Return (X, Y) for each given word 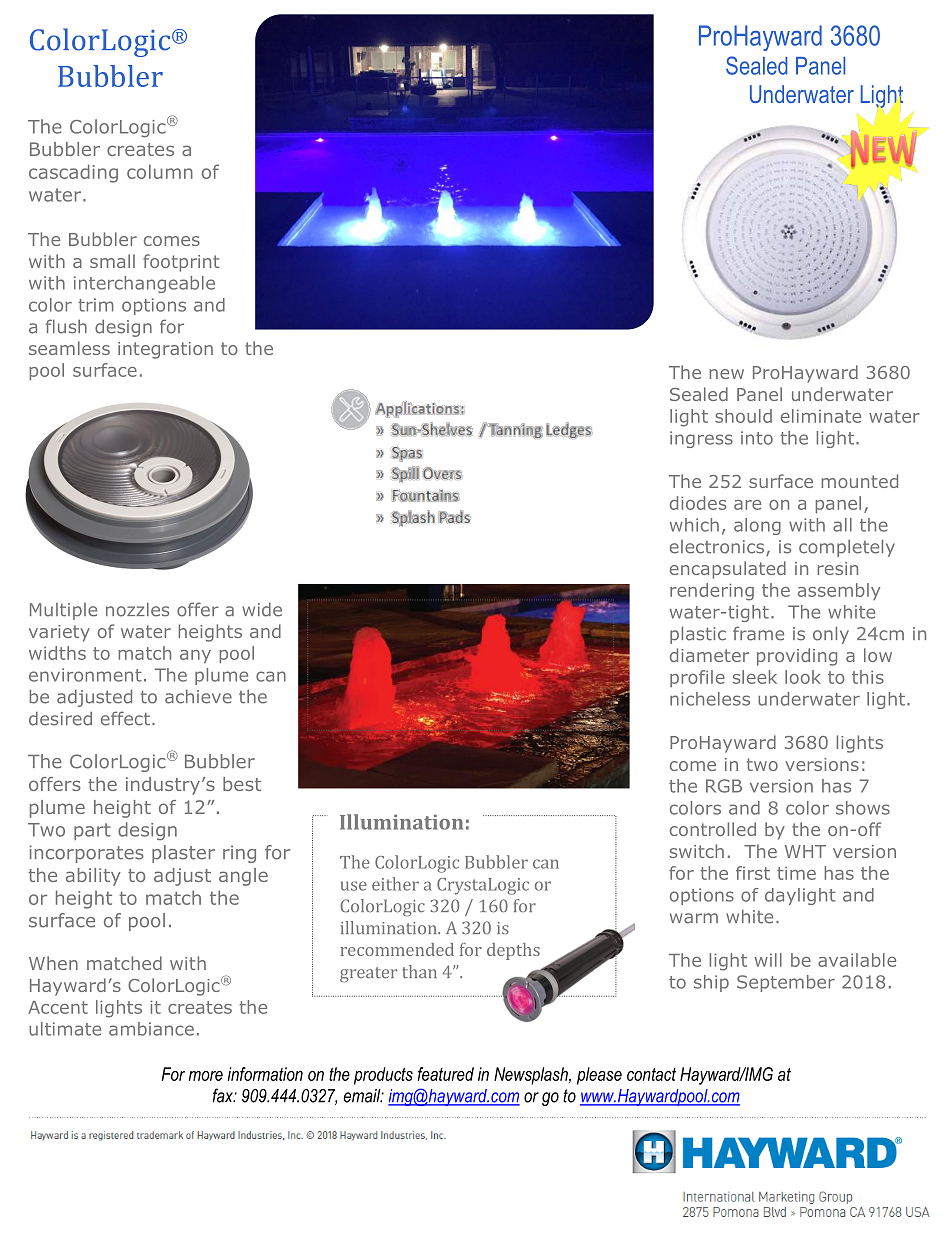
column (160, 171)
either (395, 884)
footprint (181, 263)
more (206, 1076)
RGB (724, 786)
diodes (698, 503)
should (743, 416)
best (242, 784)
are (747, 505)
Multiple (63, 611)
